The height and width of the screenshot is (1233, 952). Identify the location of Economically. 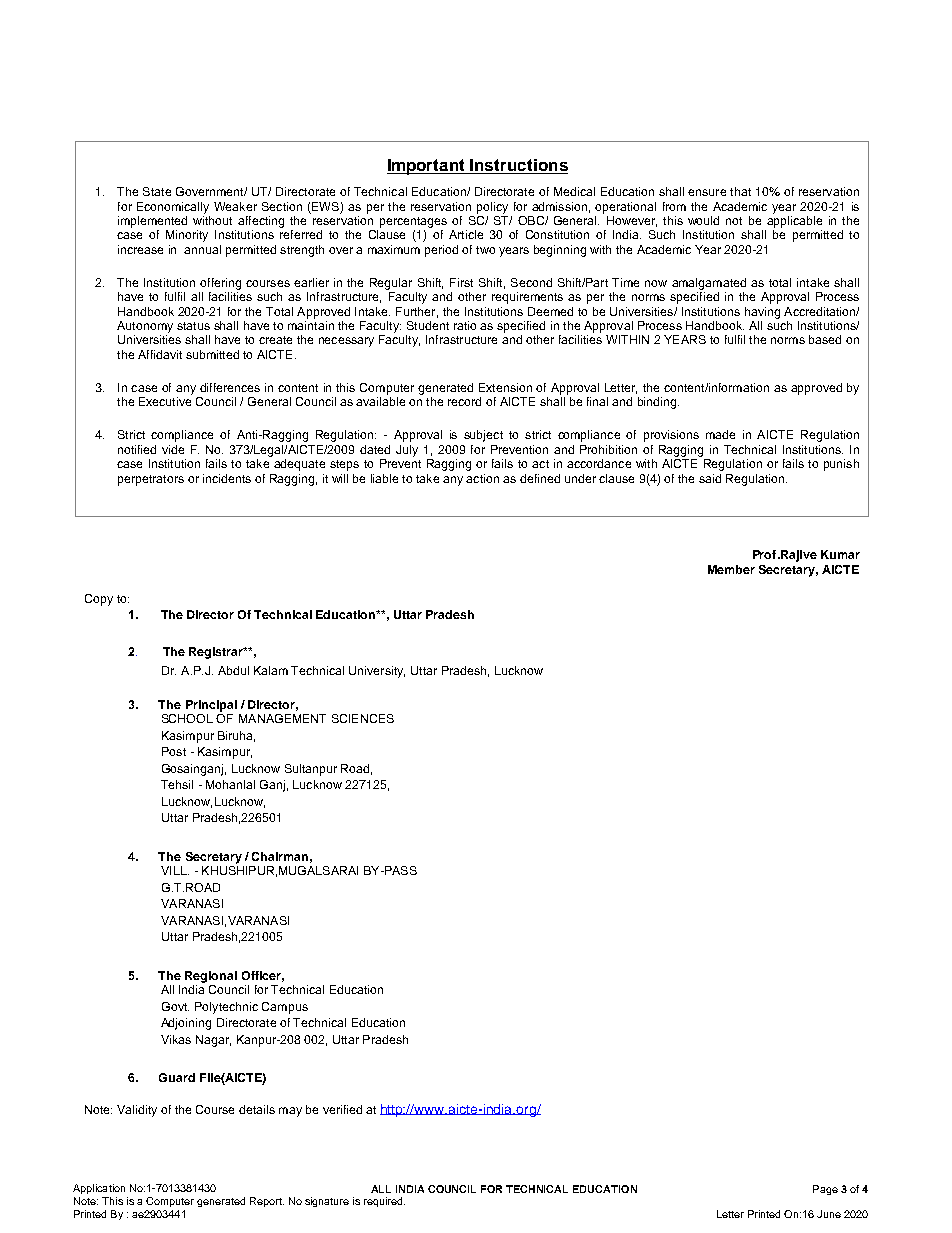
(173, 208).
